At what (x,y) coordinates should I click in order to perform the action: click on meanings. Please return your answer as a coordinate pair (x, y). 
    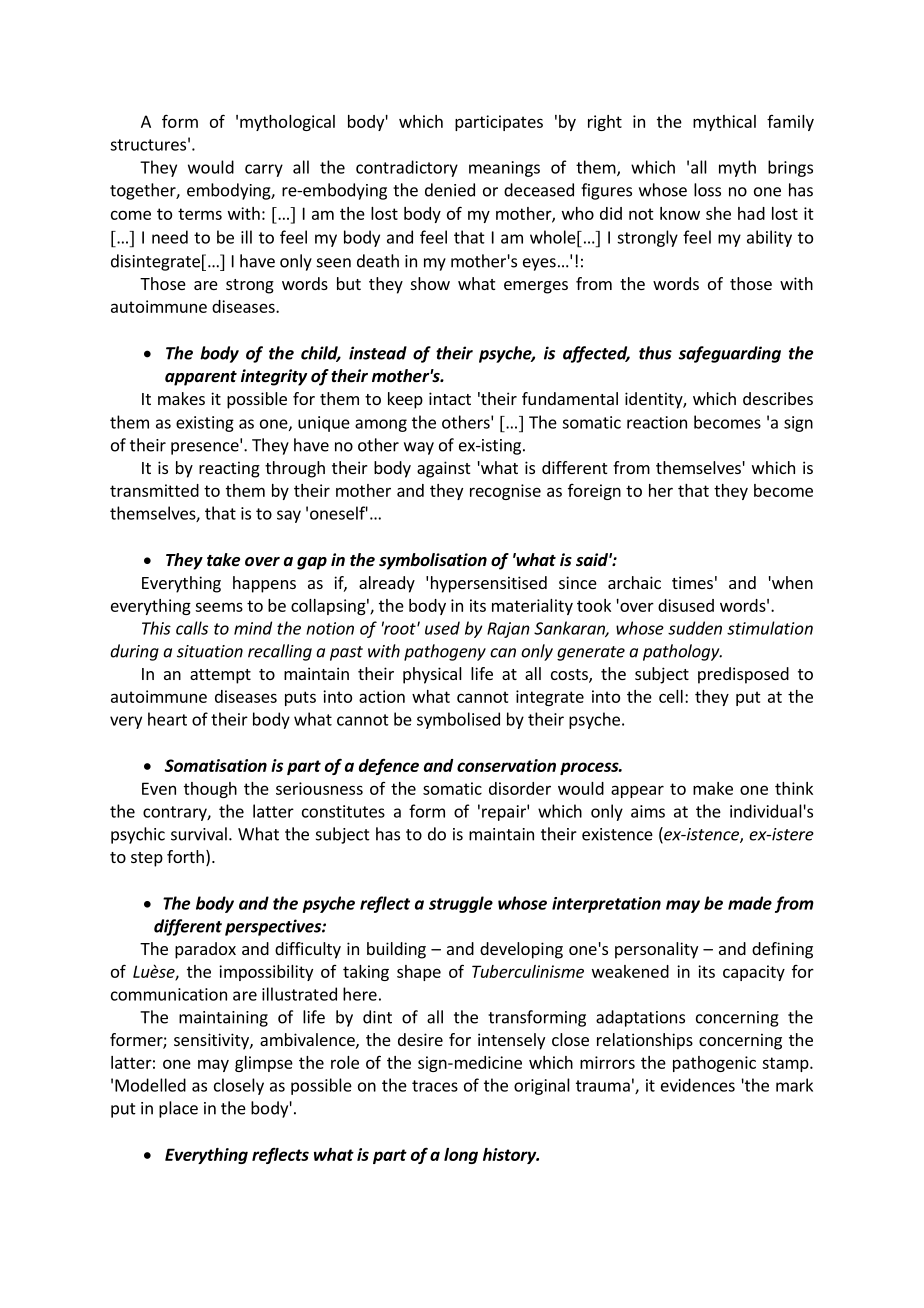
    Looking at the image, I should click on (504, 169).
